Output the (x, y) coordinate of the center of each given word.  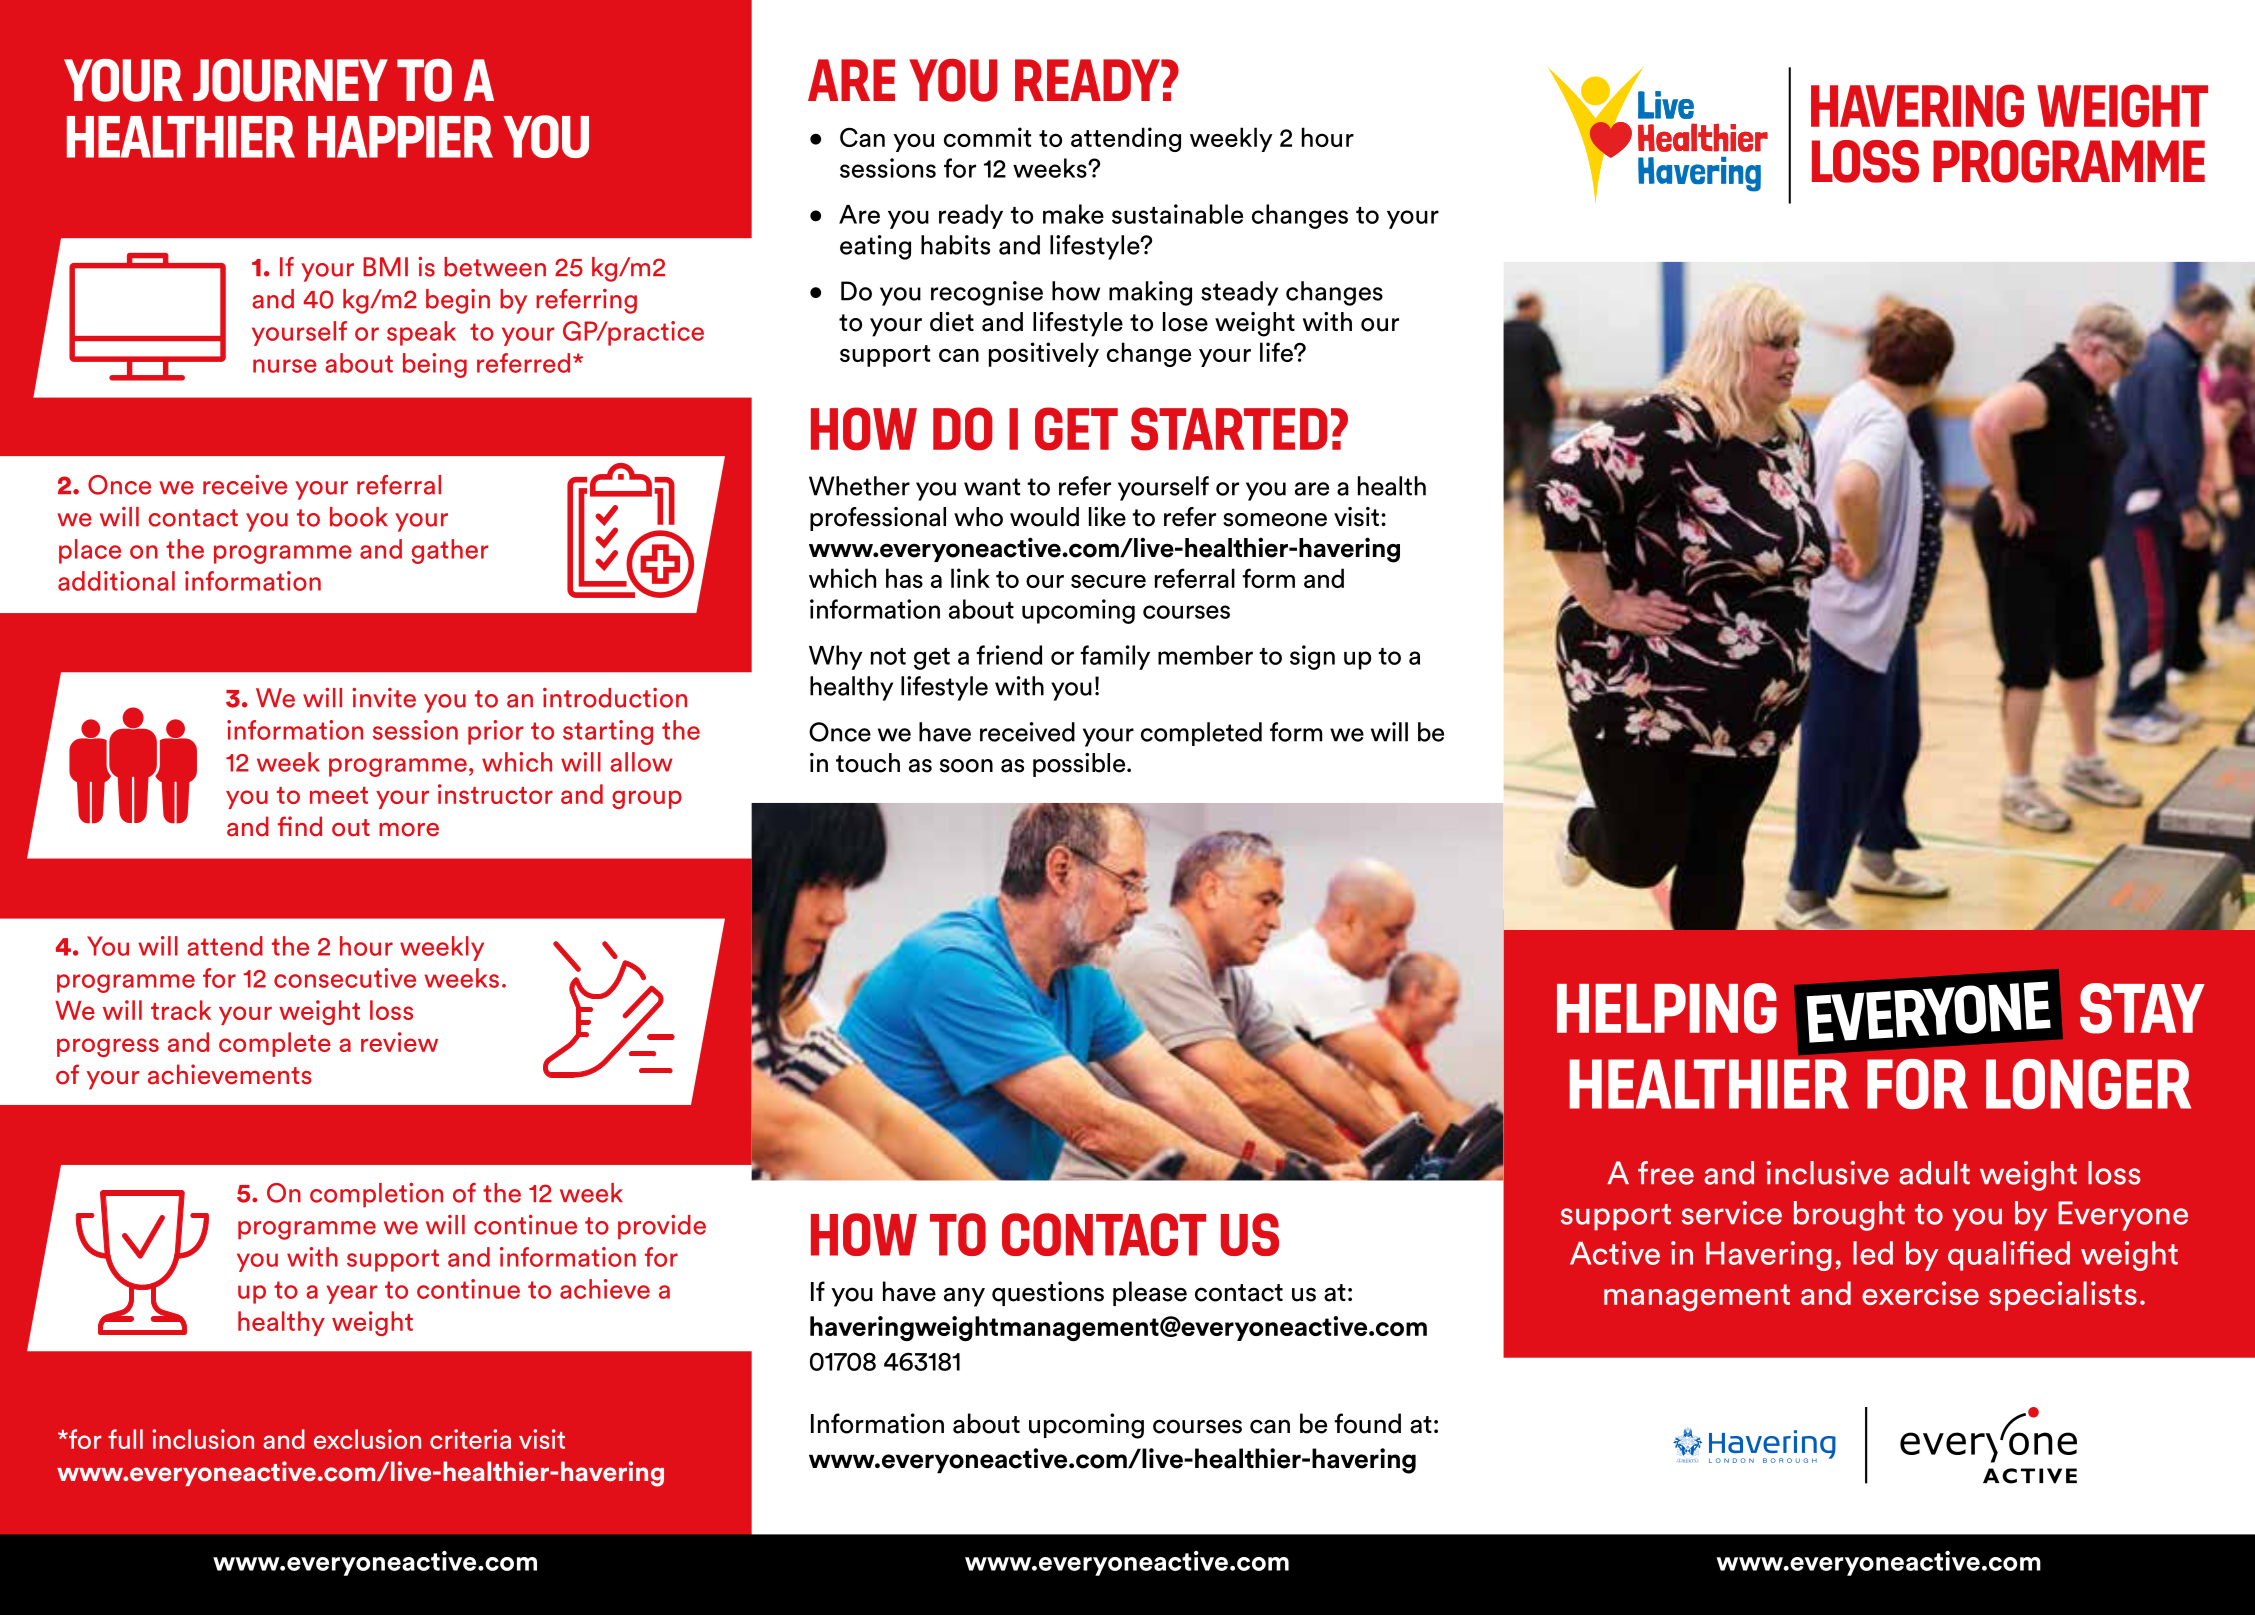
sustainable (1177, 214)
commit (987, 137)
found (1367, 1423)
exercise (1920, 1293)
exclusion (367, 1439)
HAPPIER (400, 137)
